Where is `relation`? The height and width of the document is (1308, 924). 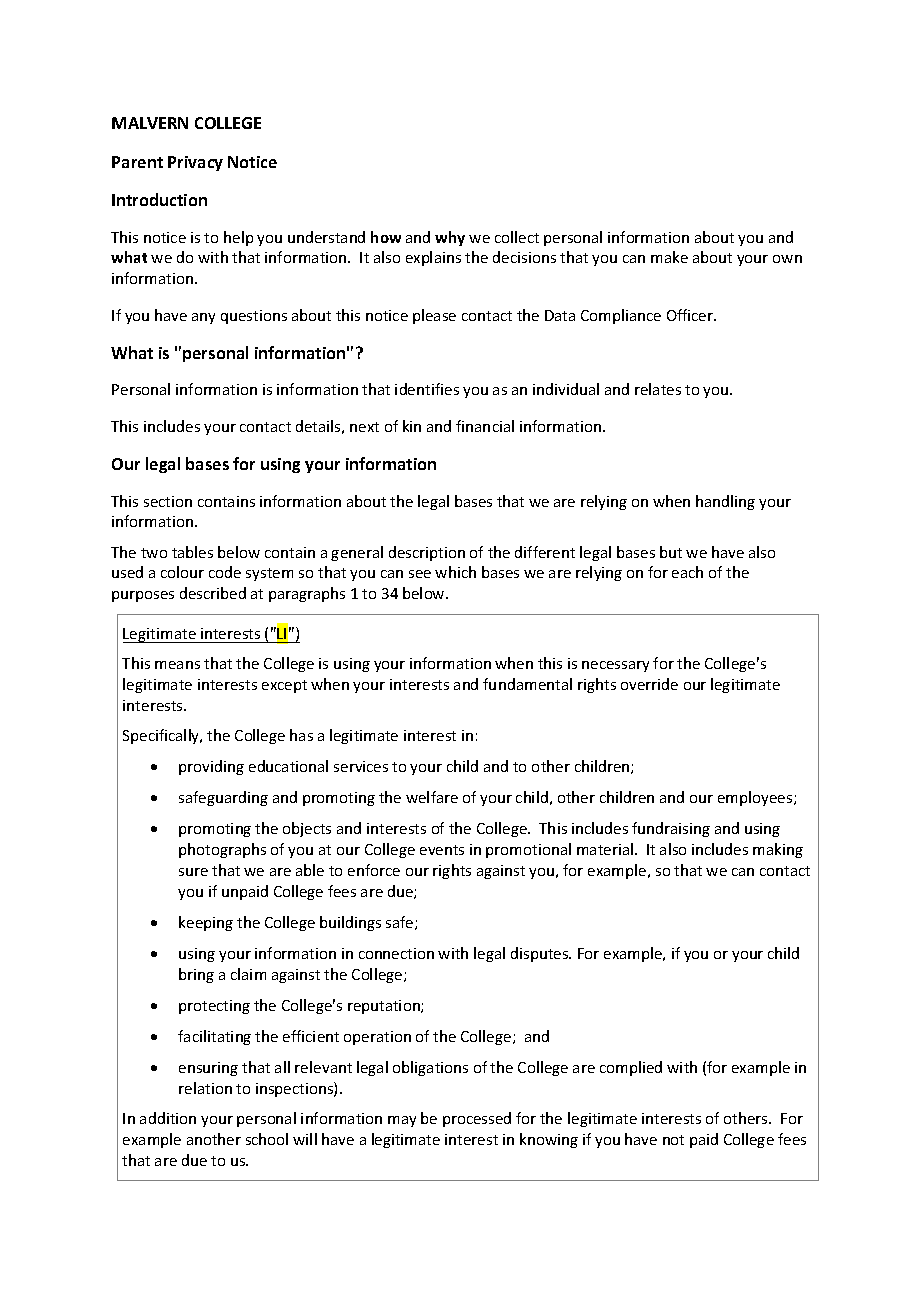
relation is located at coordinates (205, 1088).
